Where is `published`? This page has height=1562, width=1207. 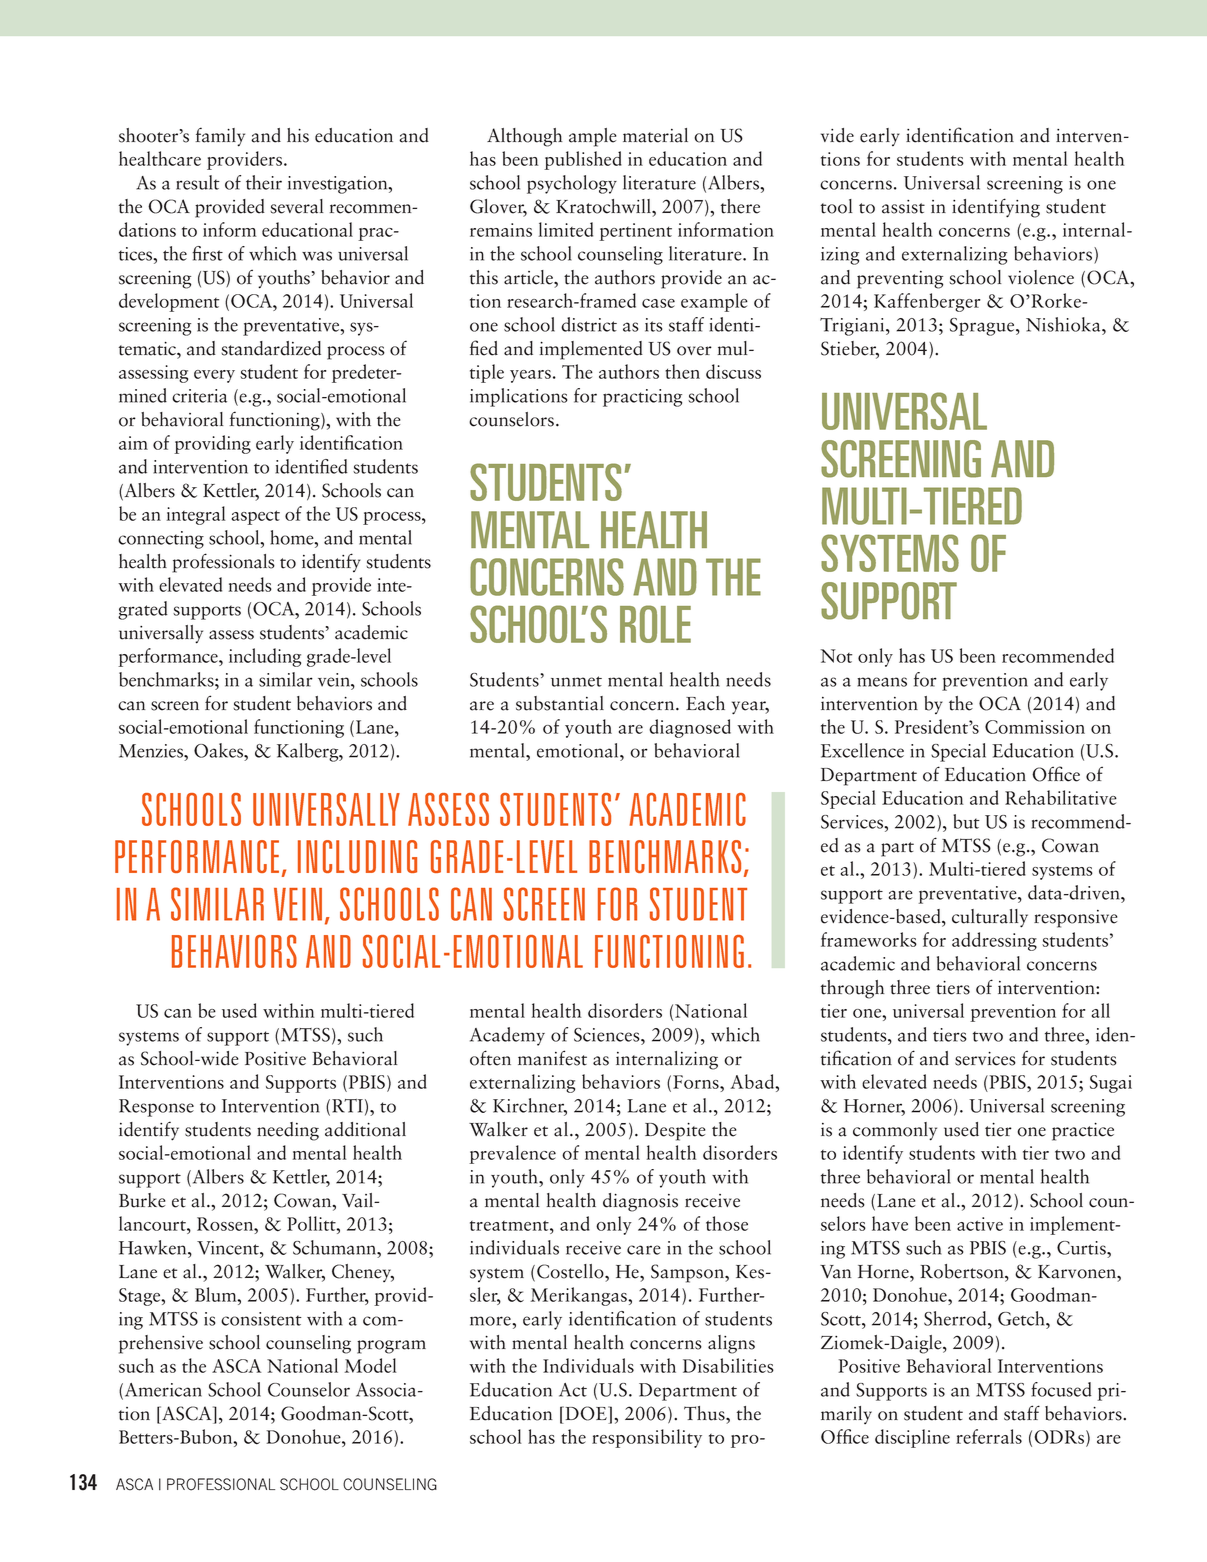
published is located at coordinates (583, 160).
